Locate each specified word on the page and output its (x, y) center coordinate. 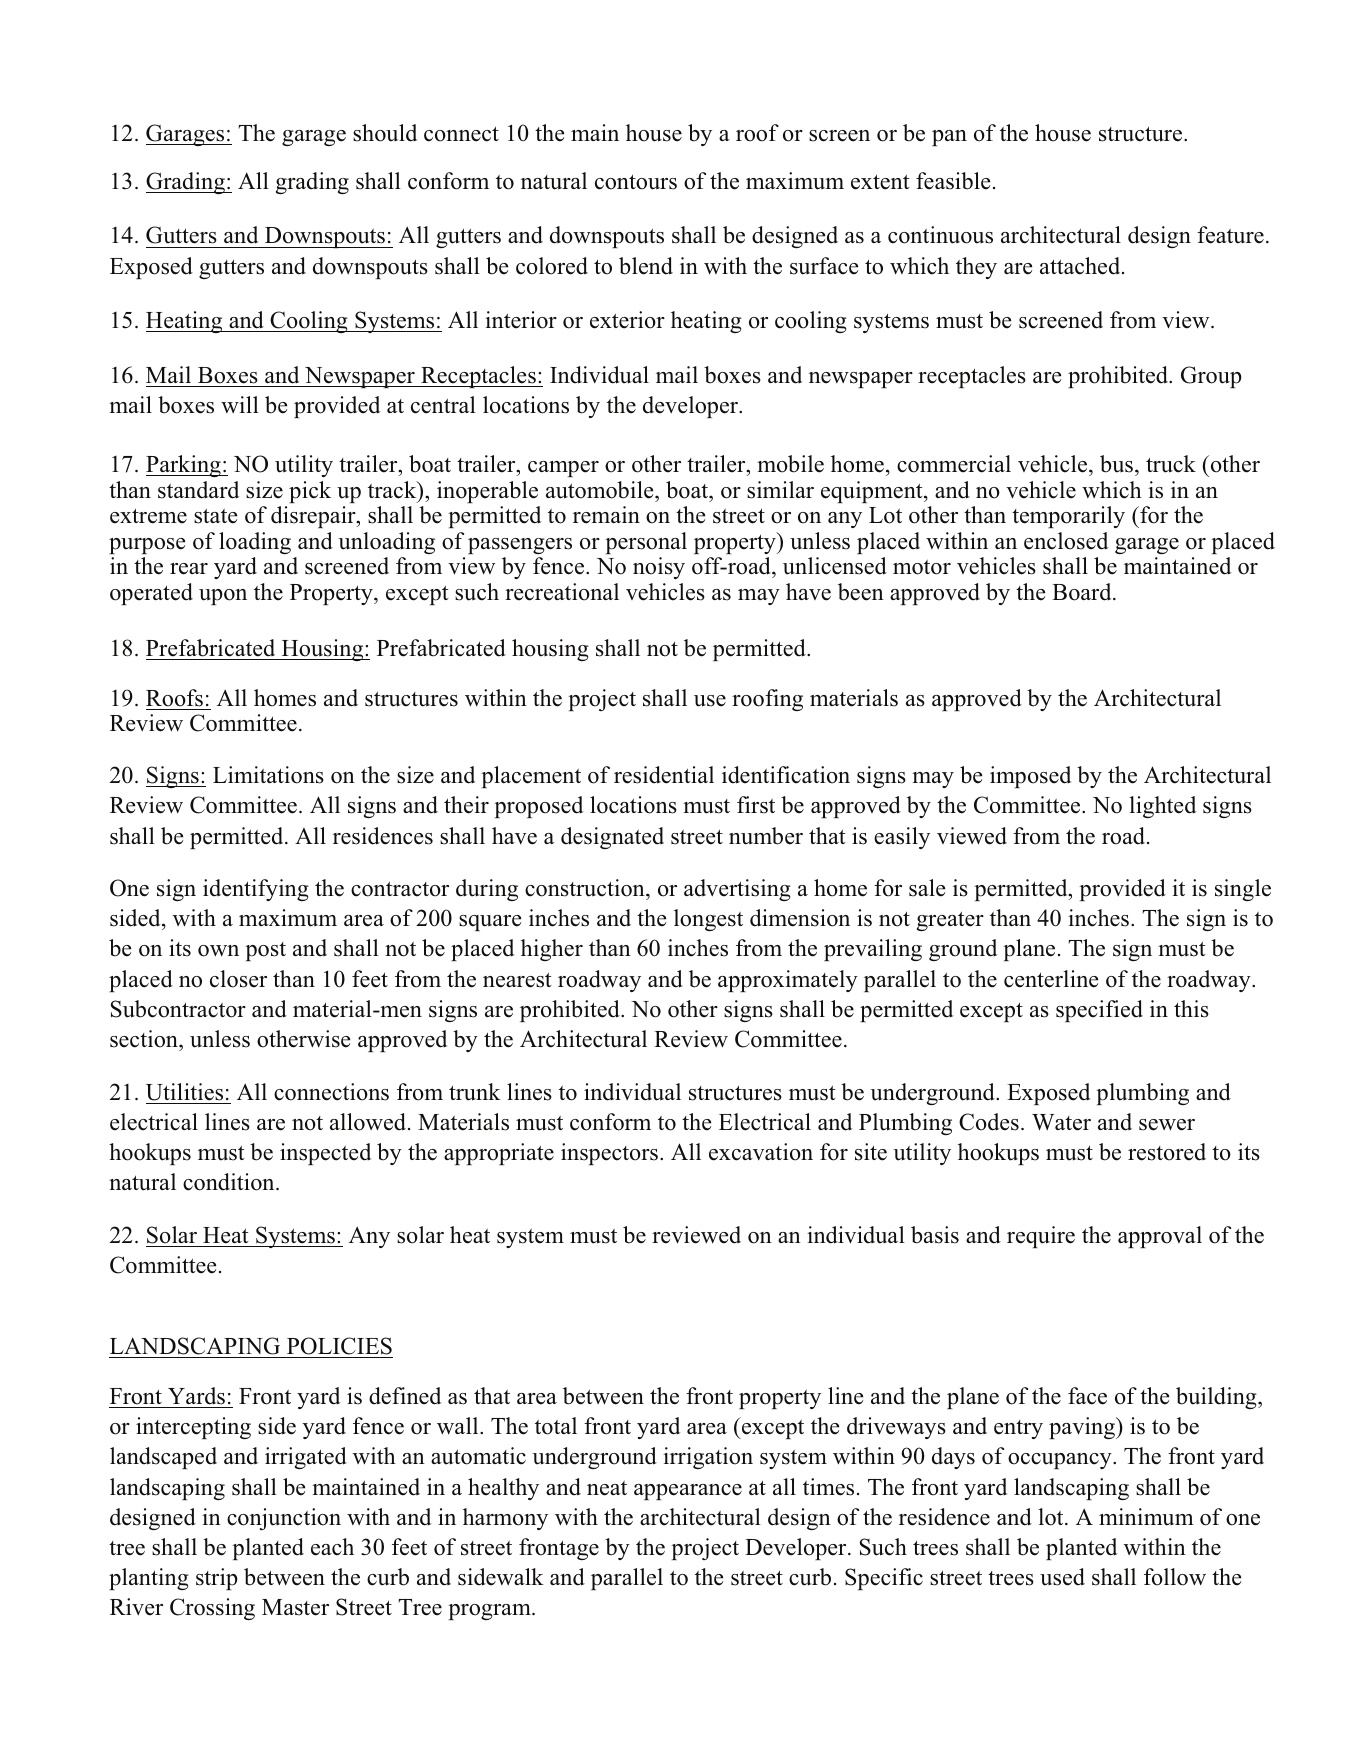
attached (1081, 266)
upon (223, 597)
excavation (761, 1152)
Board (1083, 592)
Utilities (184, 1092)
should (385, 133)
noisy (659, 568)
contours (636, 182)
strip (217, 1579)
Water (1061, 1122)
